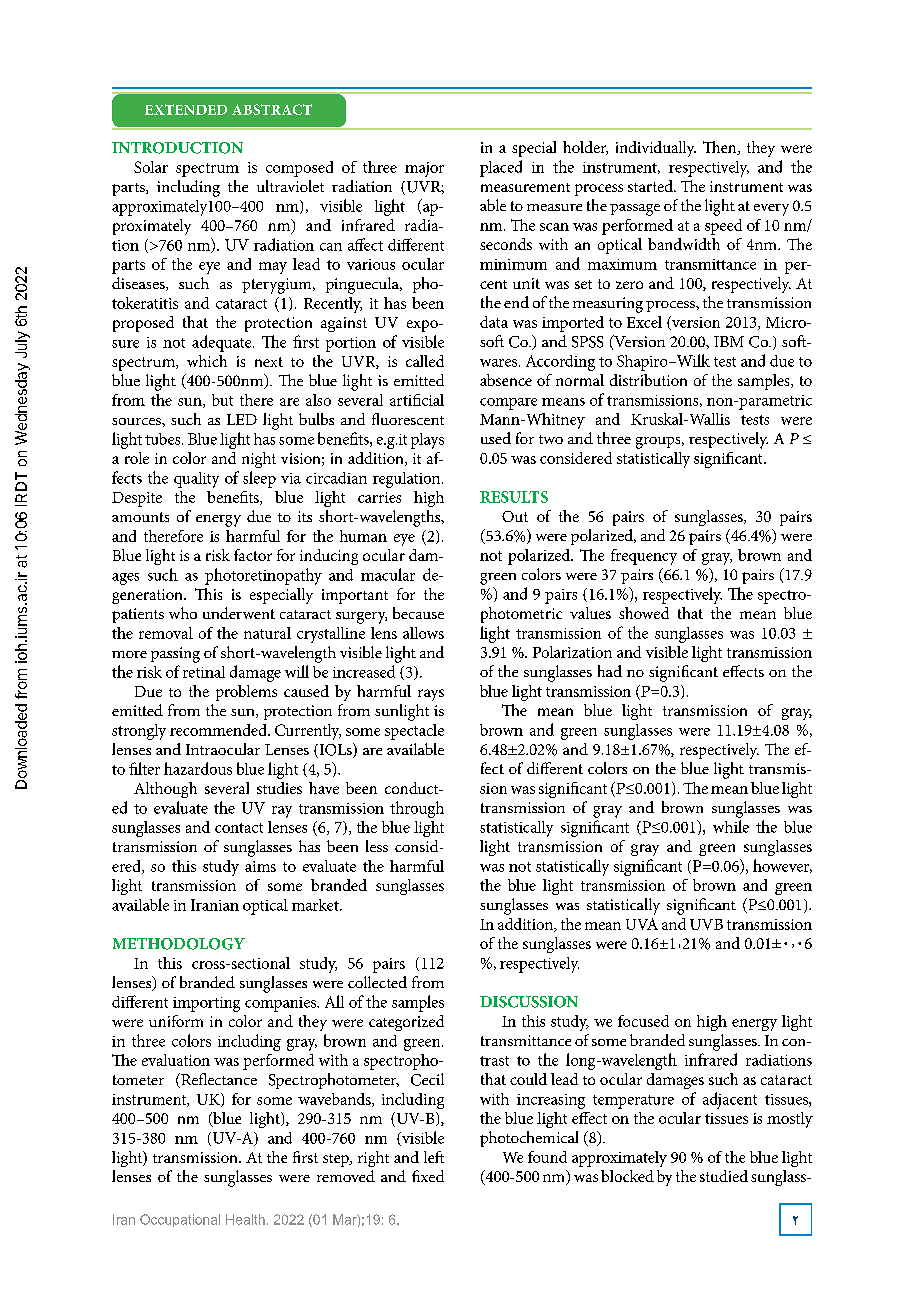  Describe the element at coordinates (245, 1219) in the page. I see `Health` at that location.
